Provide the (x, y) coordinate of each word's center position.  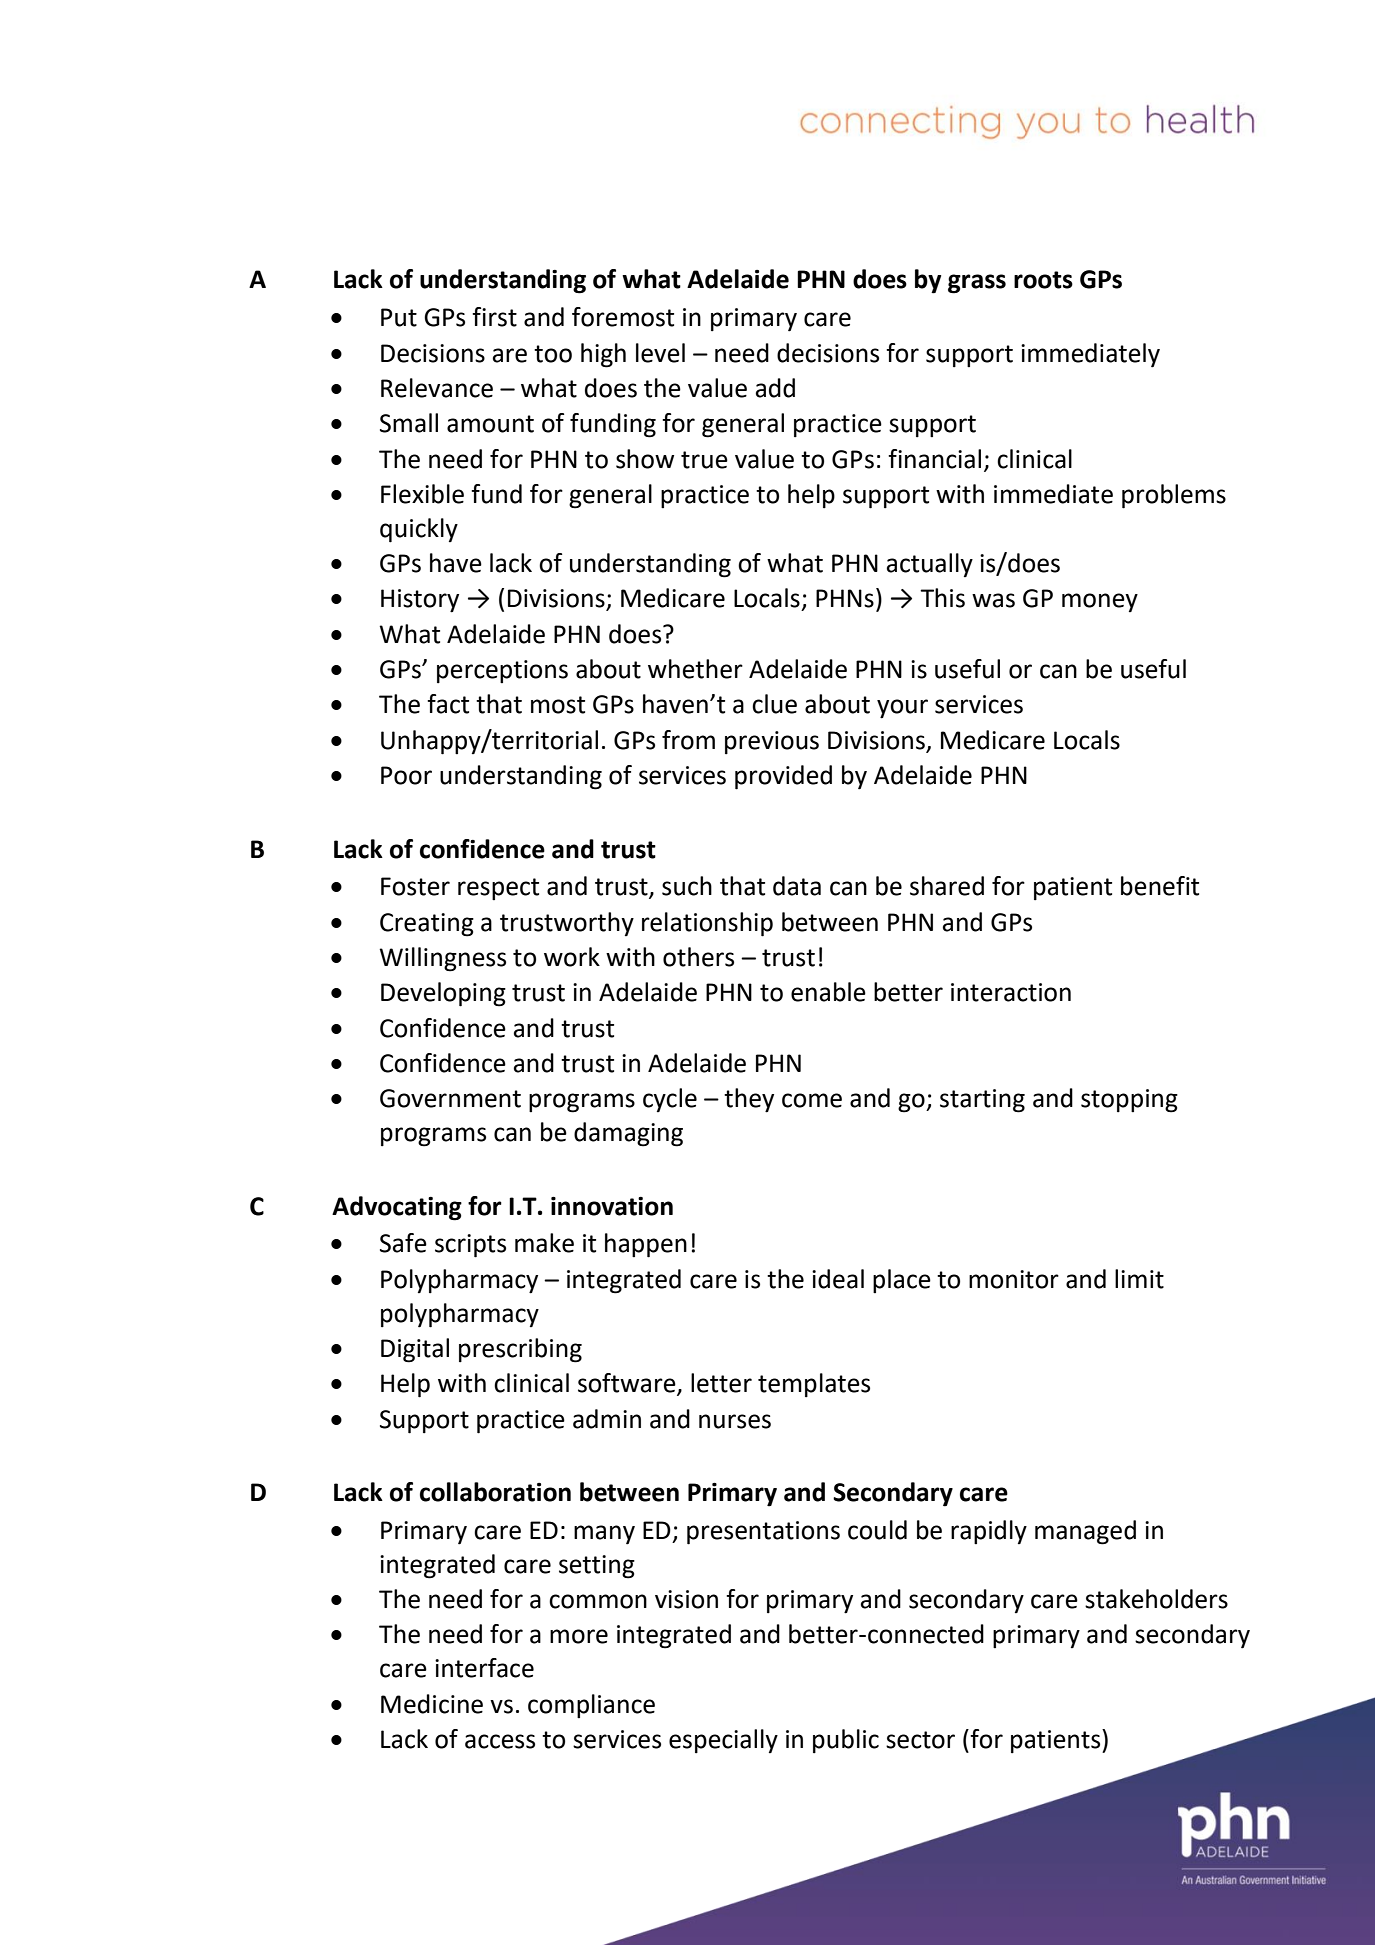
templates (814, 1385)
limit (1139, 1279)
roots (1043, 280)
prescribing (520, 1350)
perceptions (502, 671)
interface (484, 1668)
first (494, 317)
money (1100, 602)
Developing (443, 994)
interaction (1011, 992)
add (775, 388)
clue (774, 704)
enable (828, 992)
